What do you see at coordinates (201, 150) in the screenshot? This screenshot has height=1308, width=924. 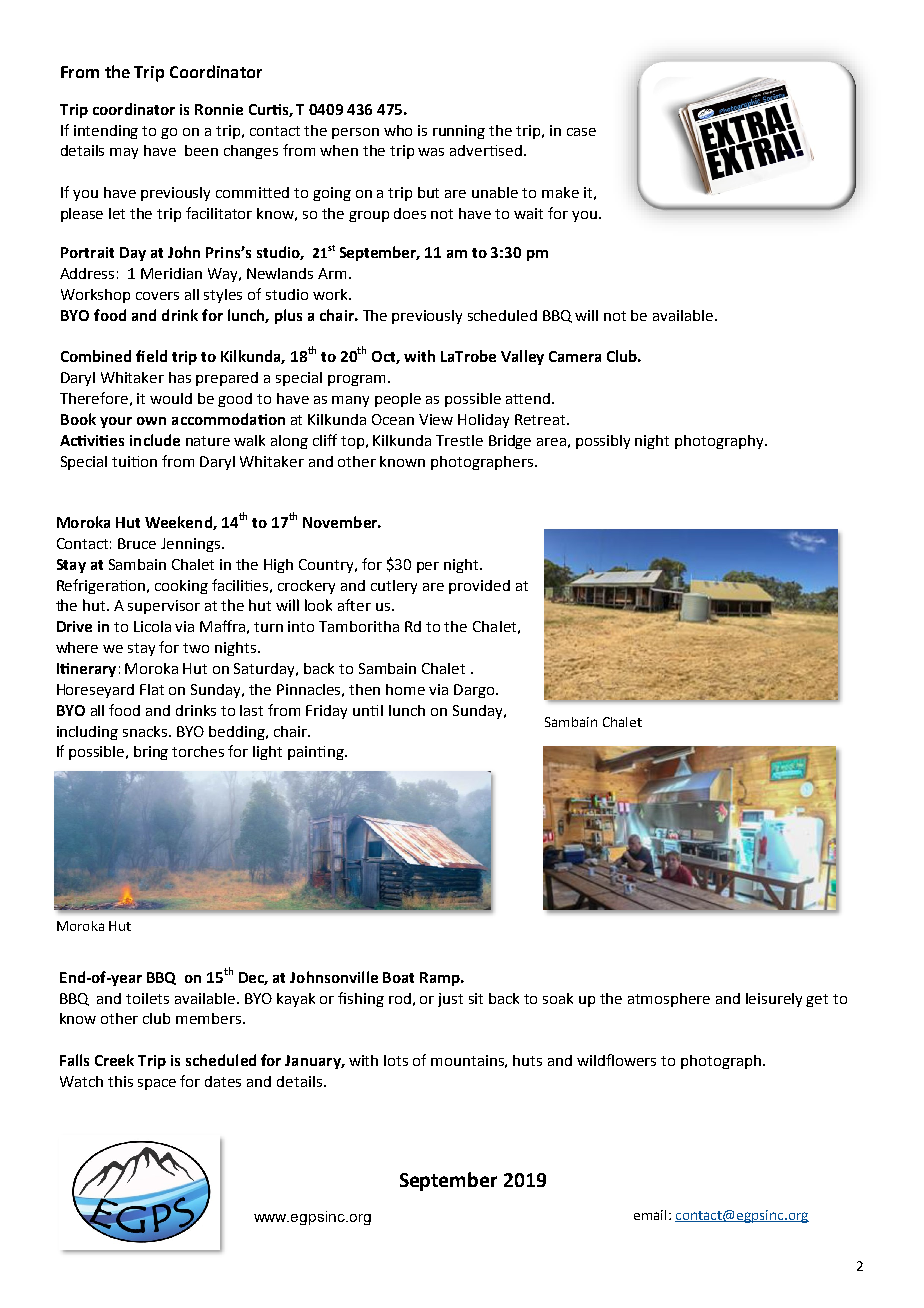 I see `been` at bounding box center [201, 150].
